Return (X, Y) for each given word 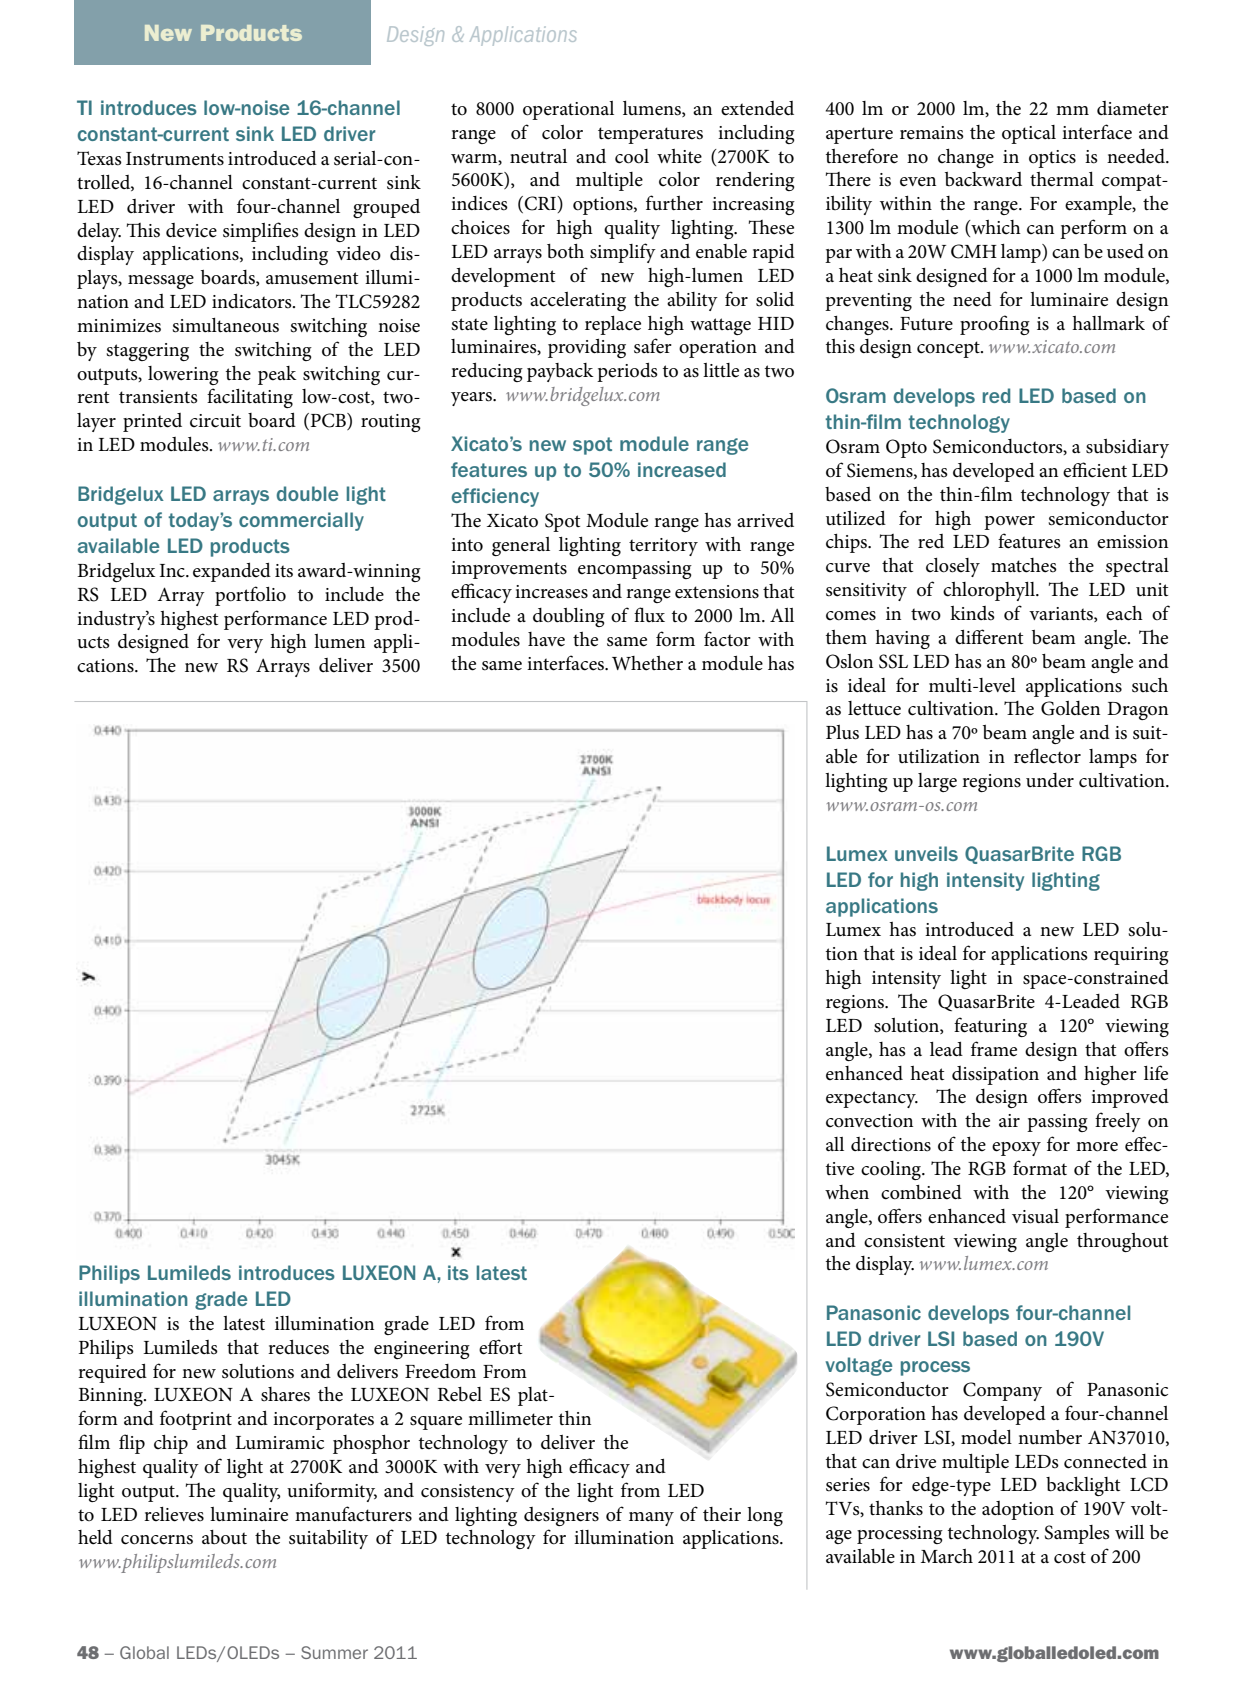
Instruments (175, 159)
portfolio (250, 596)
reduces (298, 1347)
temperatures (650, 135)
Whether (647, 663)
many (651, 1519)
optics (1052, 159)
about (224, 1537)
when (847, 1192)
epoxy (1016, 1149)
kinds (972, 613)
